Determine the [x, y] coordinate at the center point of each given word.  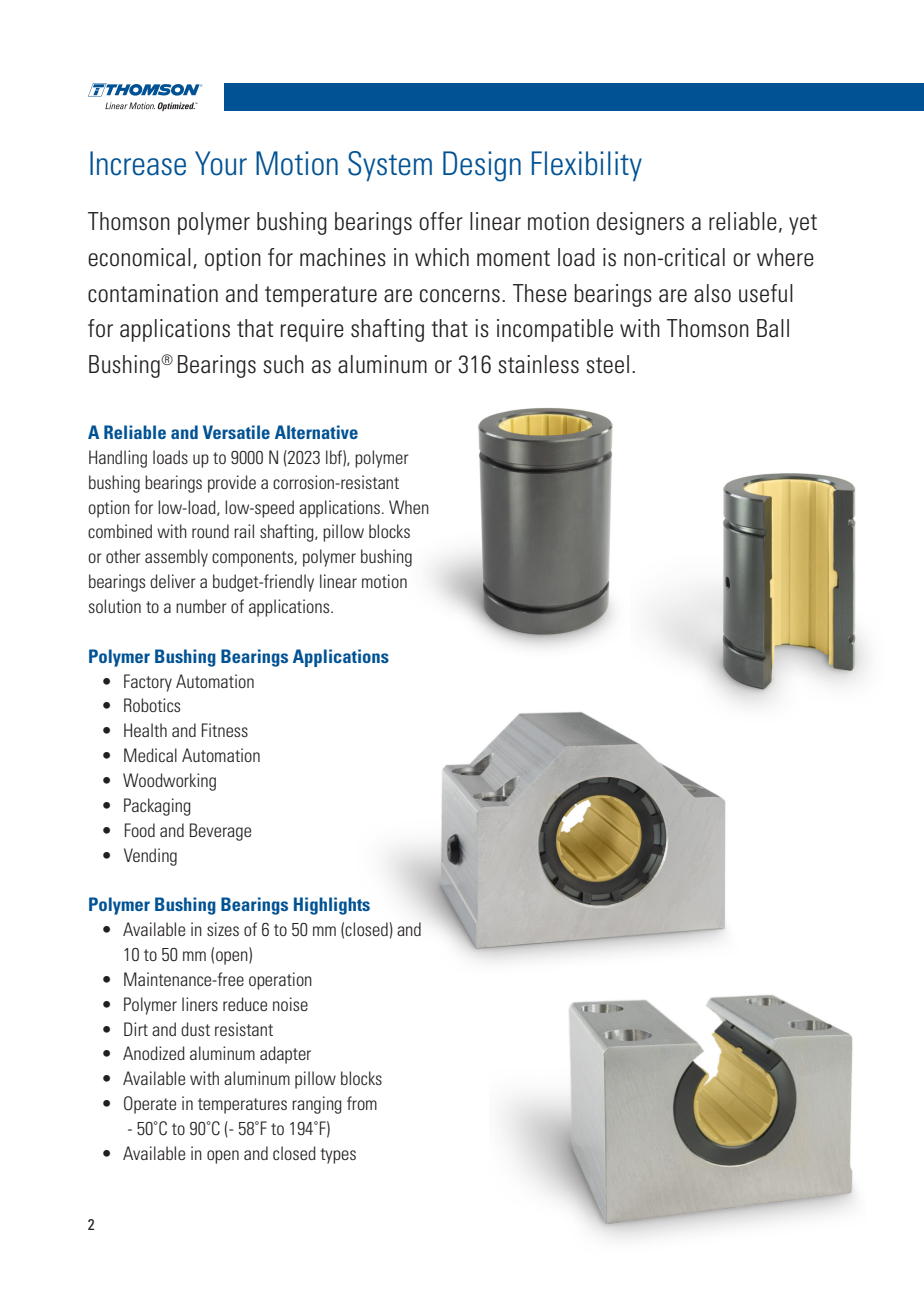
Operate [150, 1105]
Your [221, 163]
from [362, 1103]
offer [441, 221]
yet [803, 224]
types [338, 1156]
